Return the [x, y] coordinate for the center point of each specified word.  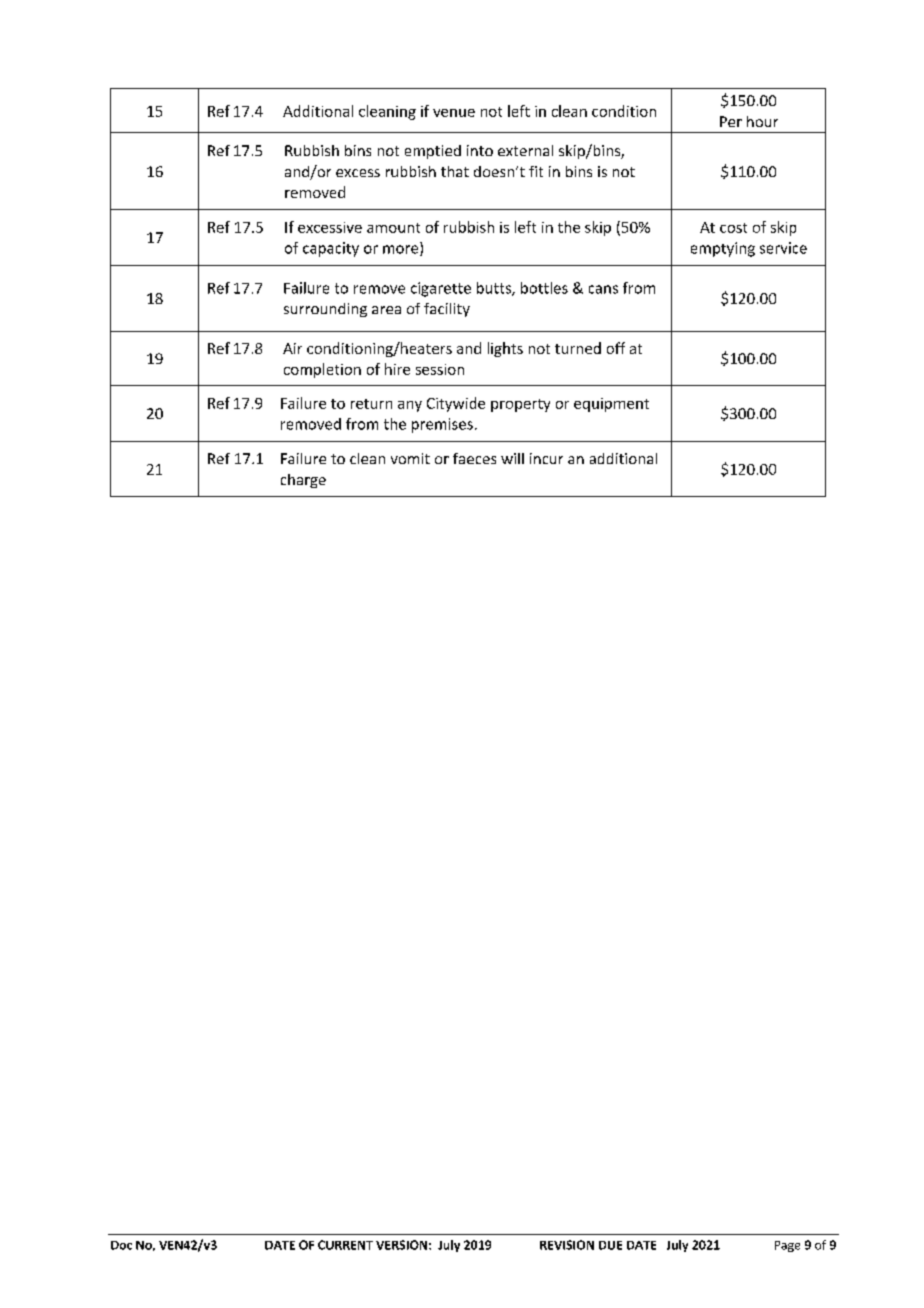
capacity [331, 249]
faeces [474, 458]
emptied [433, 152]
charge [303, 481]
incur [546, 458]
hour [762, 121]
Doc [121, 1245]
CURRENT [345, 1245]
